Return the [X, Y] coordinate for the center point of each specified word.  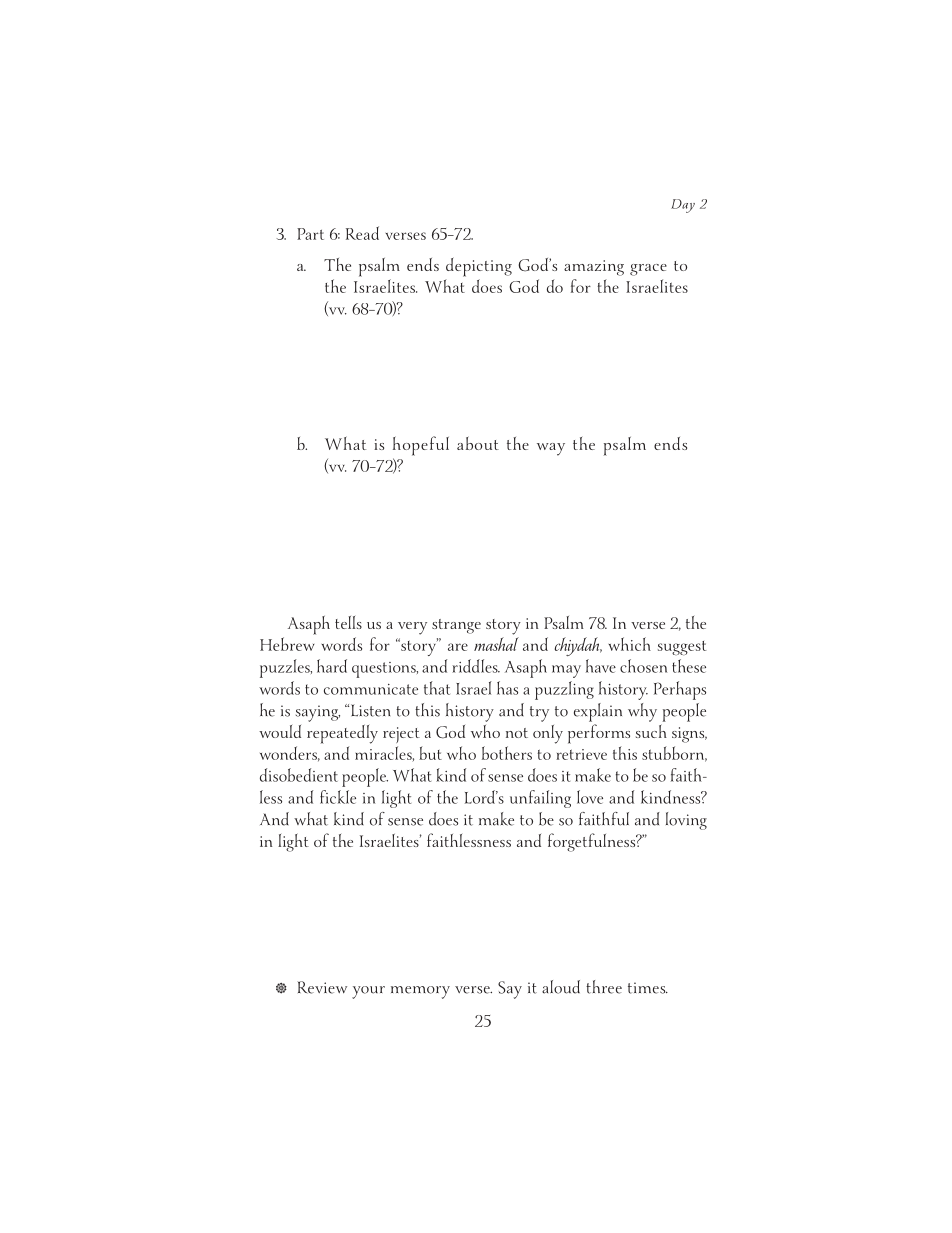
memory [420, 992]
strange [456, 626]
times [648, 988]
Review [322, 987]
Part [310, 234]
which [629, 644]
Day [683, 206]
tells [348, 622]
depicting [479, 267]
